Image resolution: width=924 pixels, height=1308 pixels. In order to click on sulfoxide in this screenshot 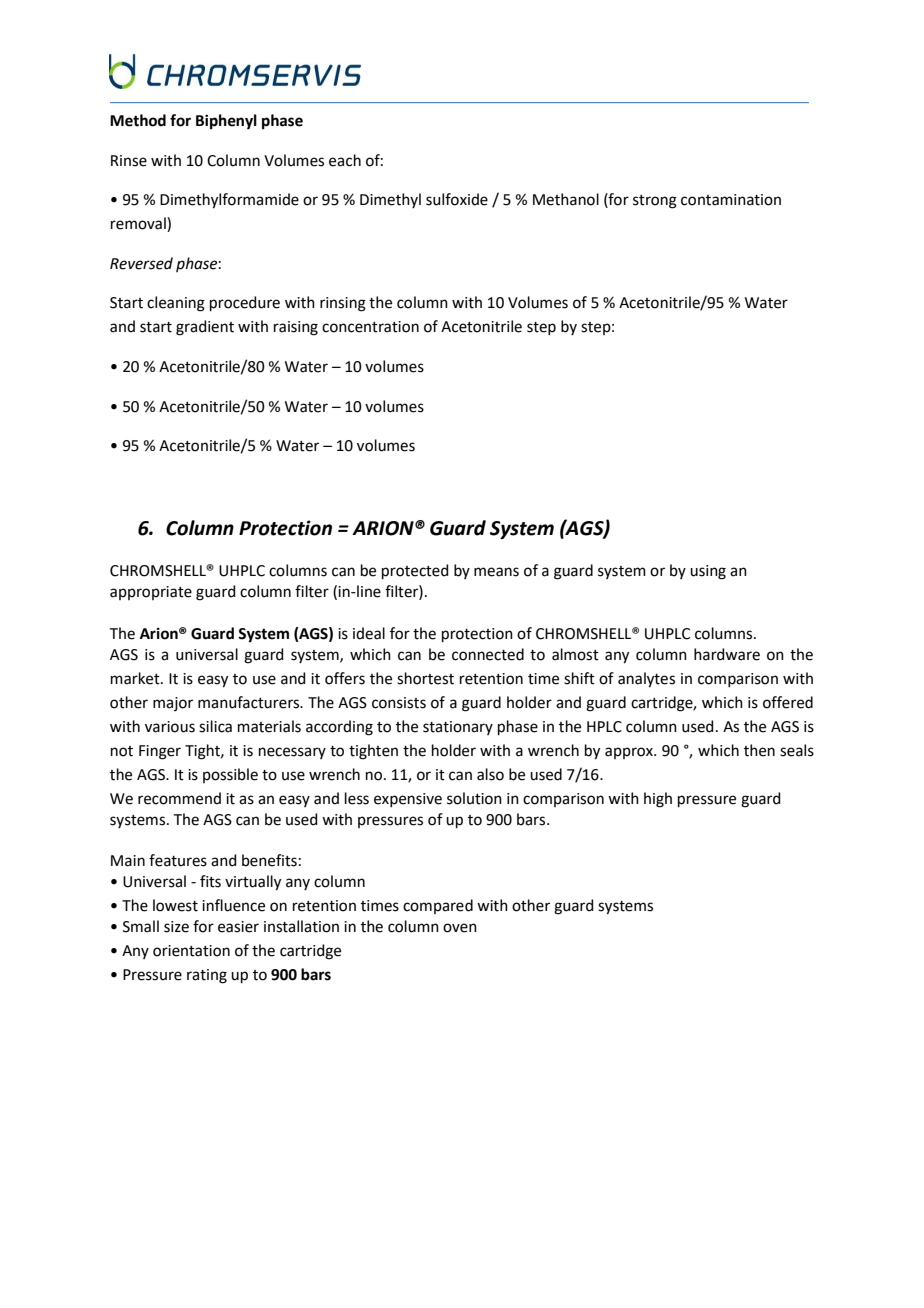, I will do `click(457, 199)`.
